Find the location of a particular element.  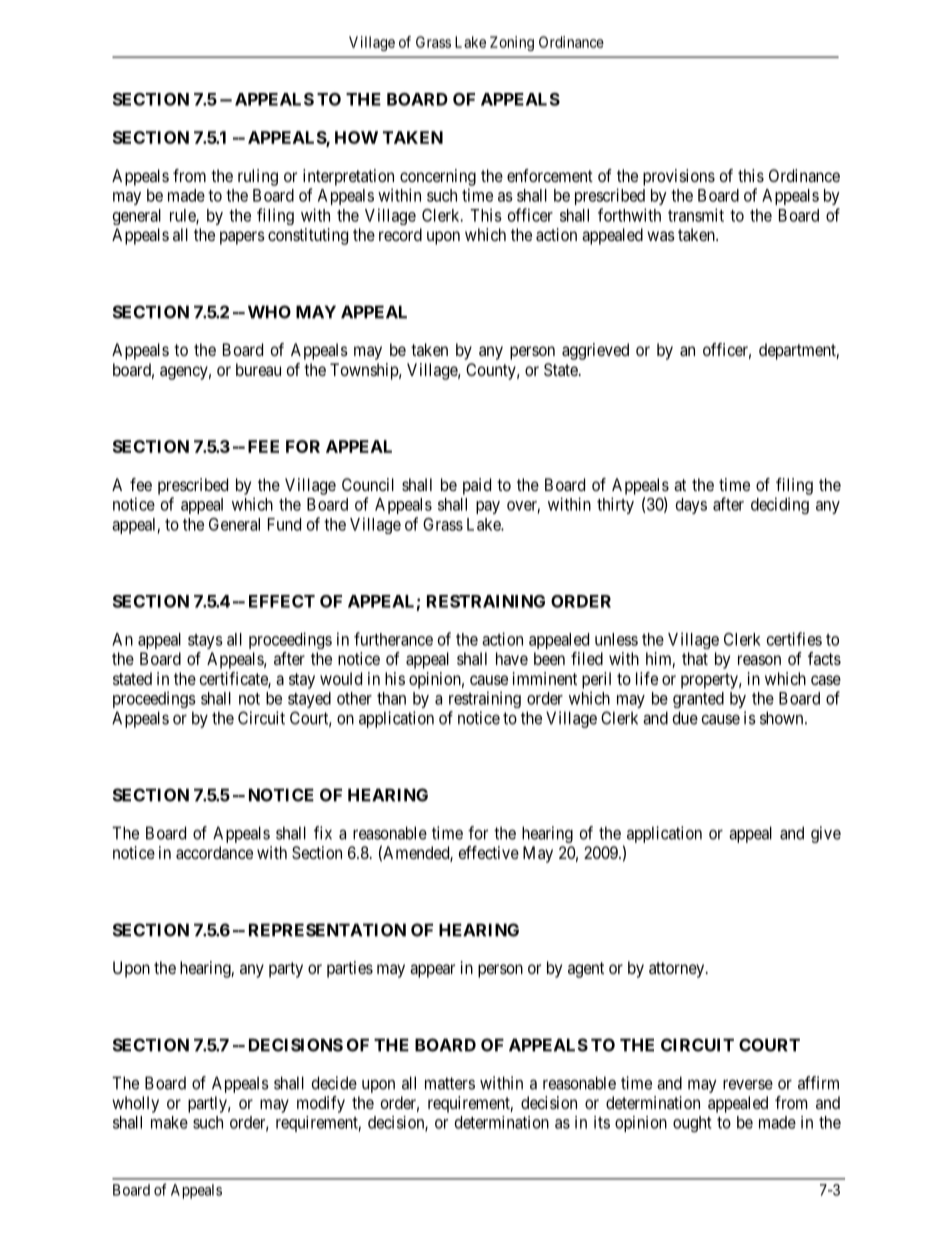

provisions is located at coordinates (679, 177).
